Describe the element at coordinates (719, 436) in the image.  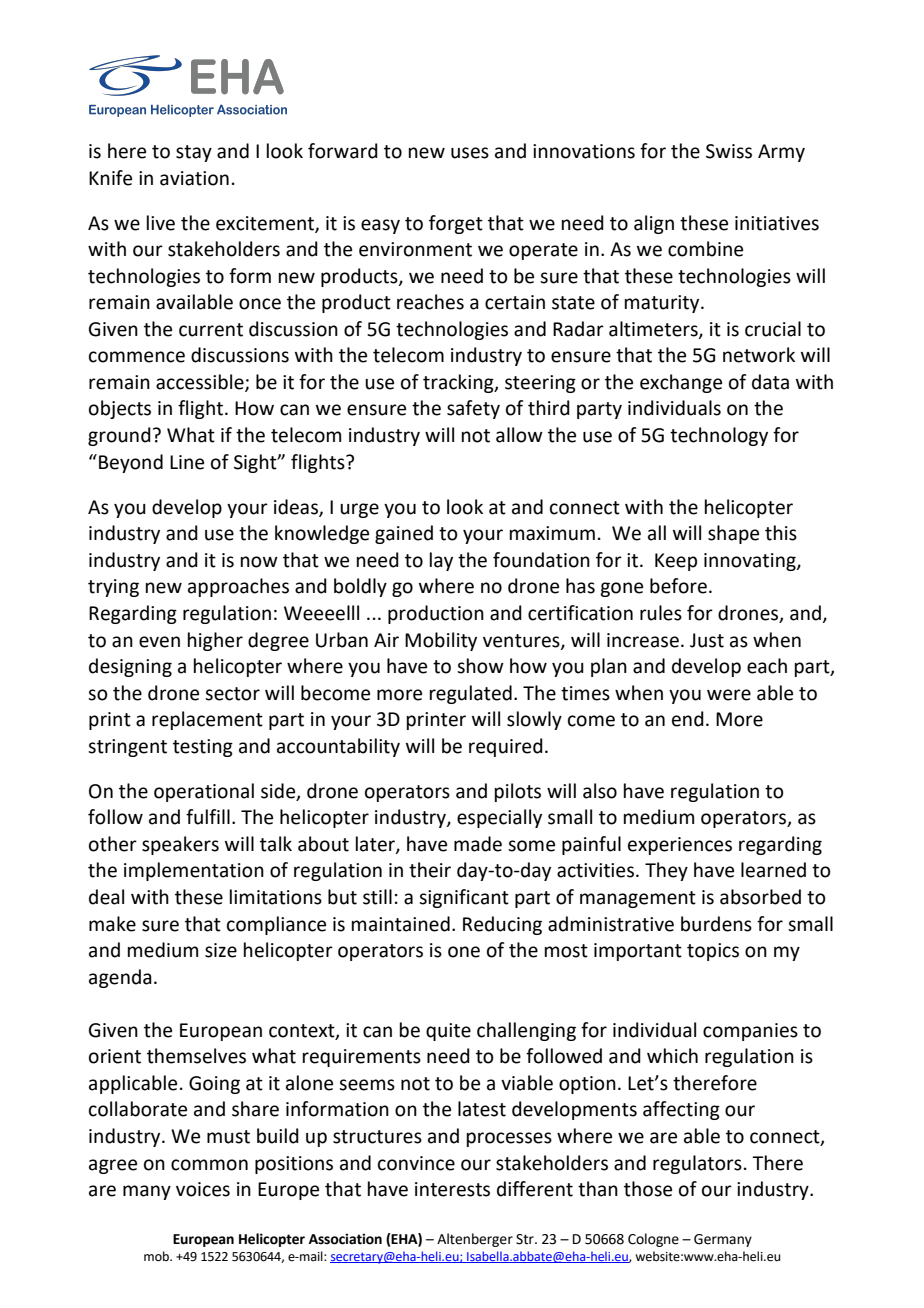
I see `technology` at that location.
